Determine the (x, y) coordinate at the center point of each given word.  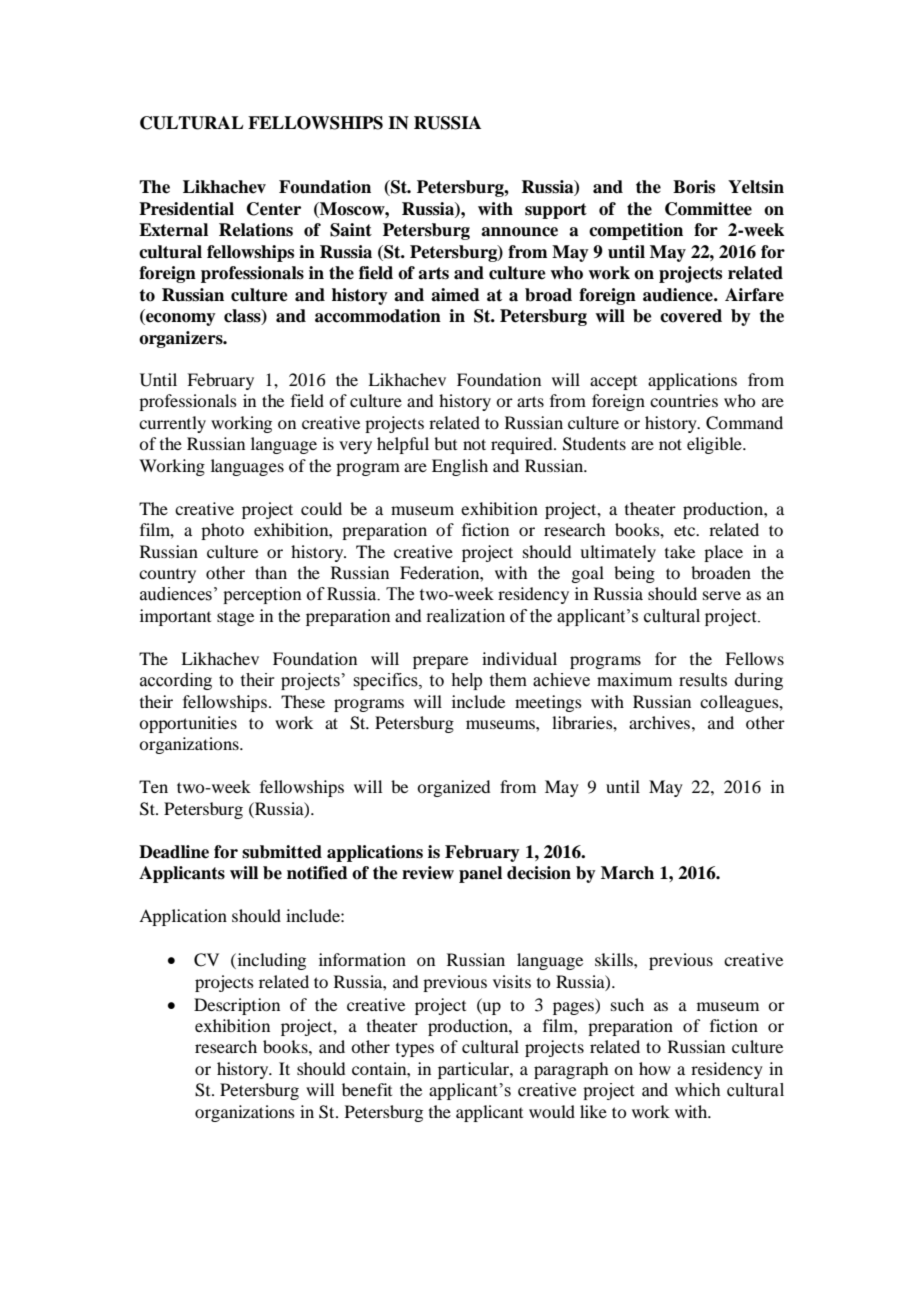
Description (237, 1006)
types (415, 1050)
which (698, 1090)
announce (519, 232)
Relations (256, 230)
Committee (708, 209)
